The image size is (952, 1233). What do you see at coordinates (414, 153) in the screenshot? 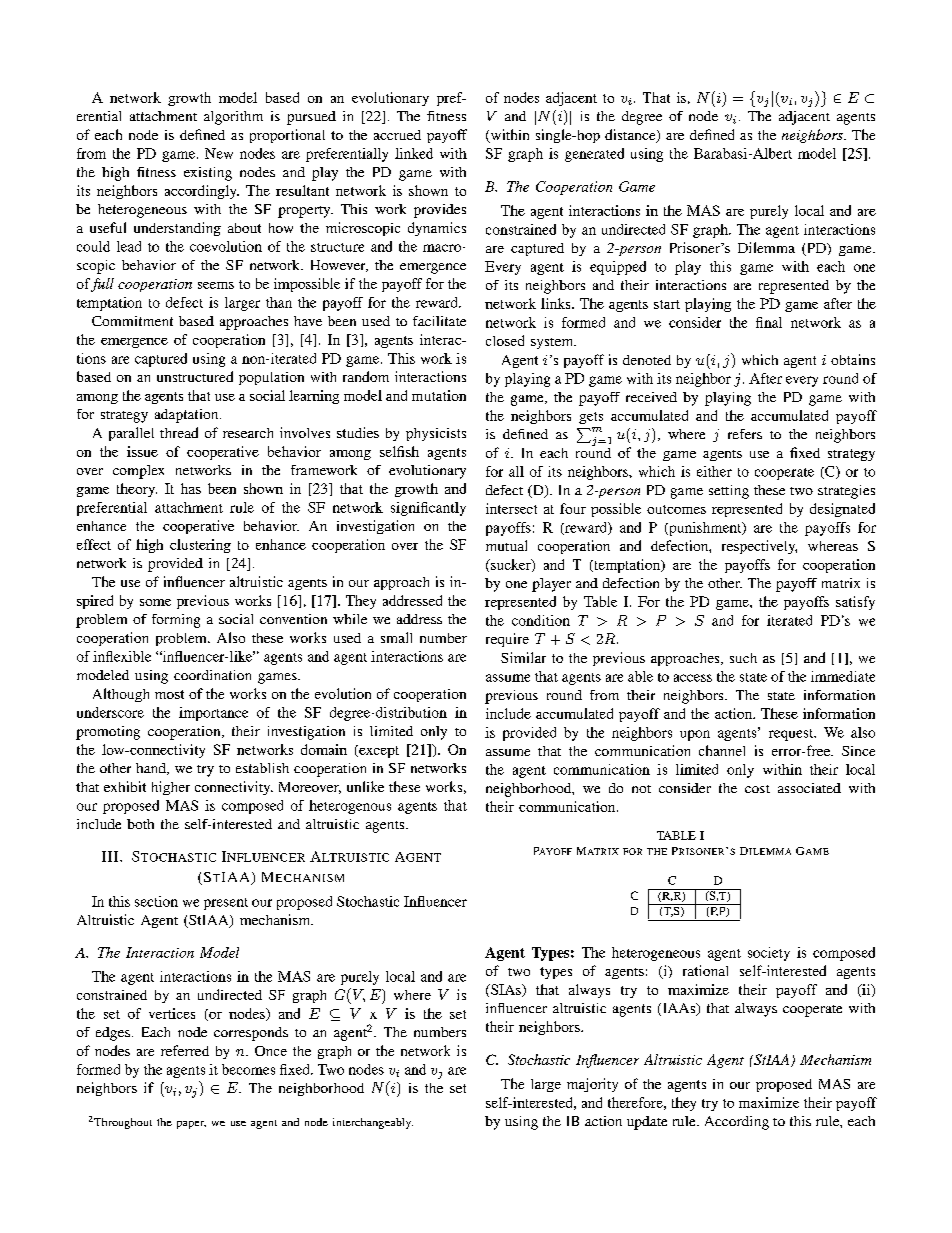
I see `linked` at bounding box center [414, 153].
